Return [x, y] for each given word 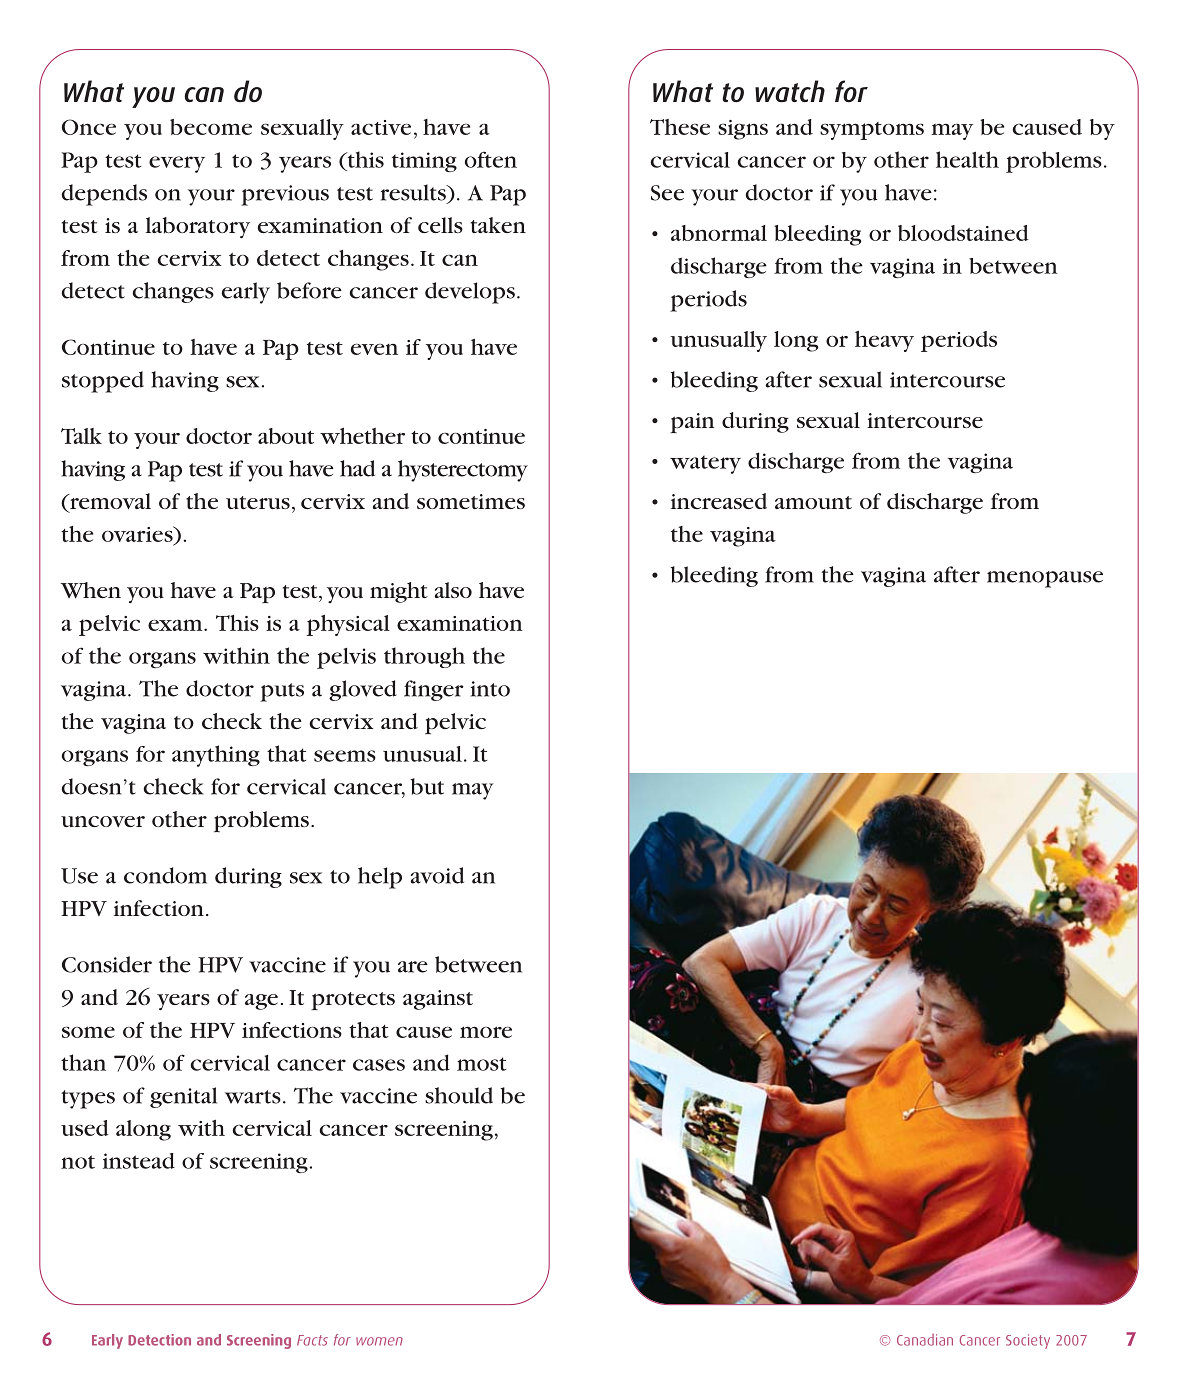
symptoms [872, 131]
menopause [1045, 579]
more [486, 1032]
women [379, 1341]
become [211, 127]
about [286, 436]
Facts [312, 1340]
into [490, 689]
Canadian [925, 1340]
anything [216, 756]
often [491, 159]
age [261, 1002]
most [481, 1064]
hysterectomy [463, 471]
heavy [884, 341]
